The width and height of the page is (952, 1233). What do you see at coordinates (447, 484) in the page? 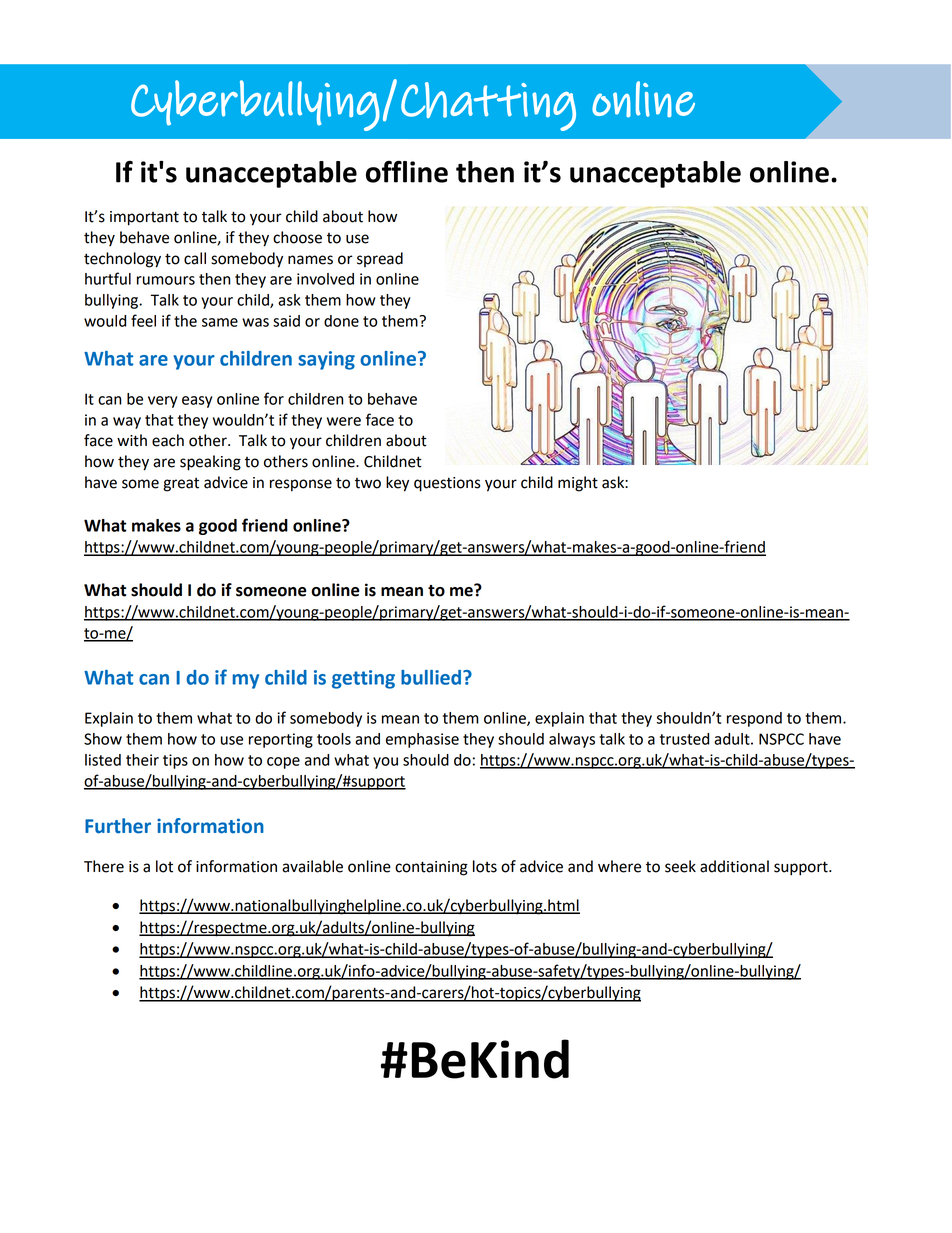
I see `questions` at bounding box center [447, 484].
